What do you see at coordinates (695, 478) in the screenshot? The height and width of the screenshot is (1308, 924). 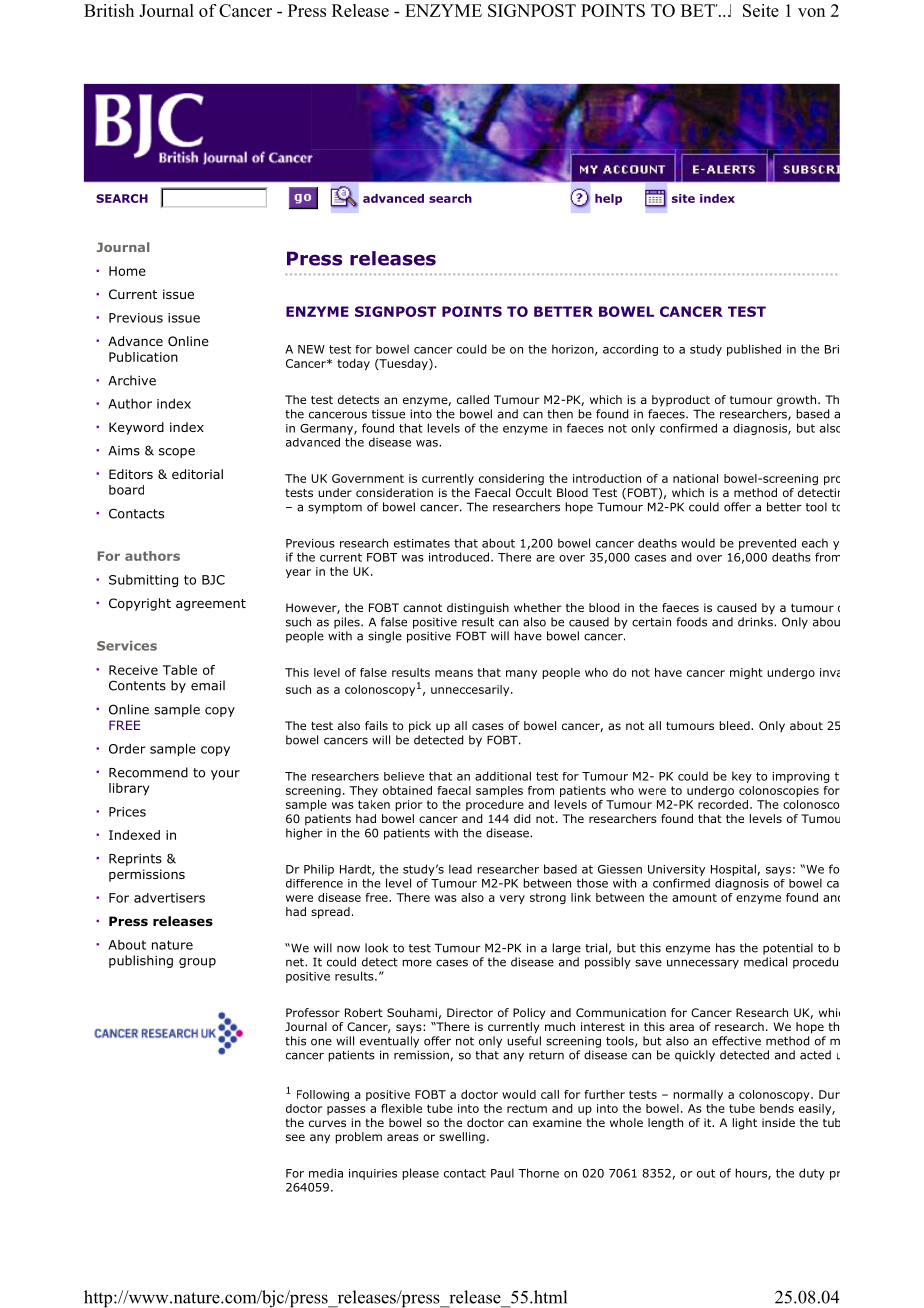 I see `national` at bounding box center [695, 478].
